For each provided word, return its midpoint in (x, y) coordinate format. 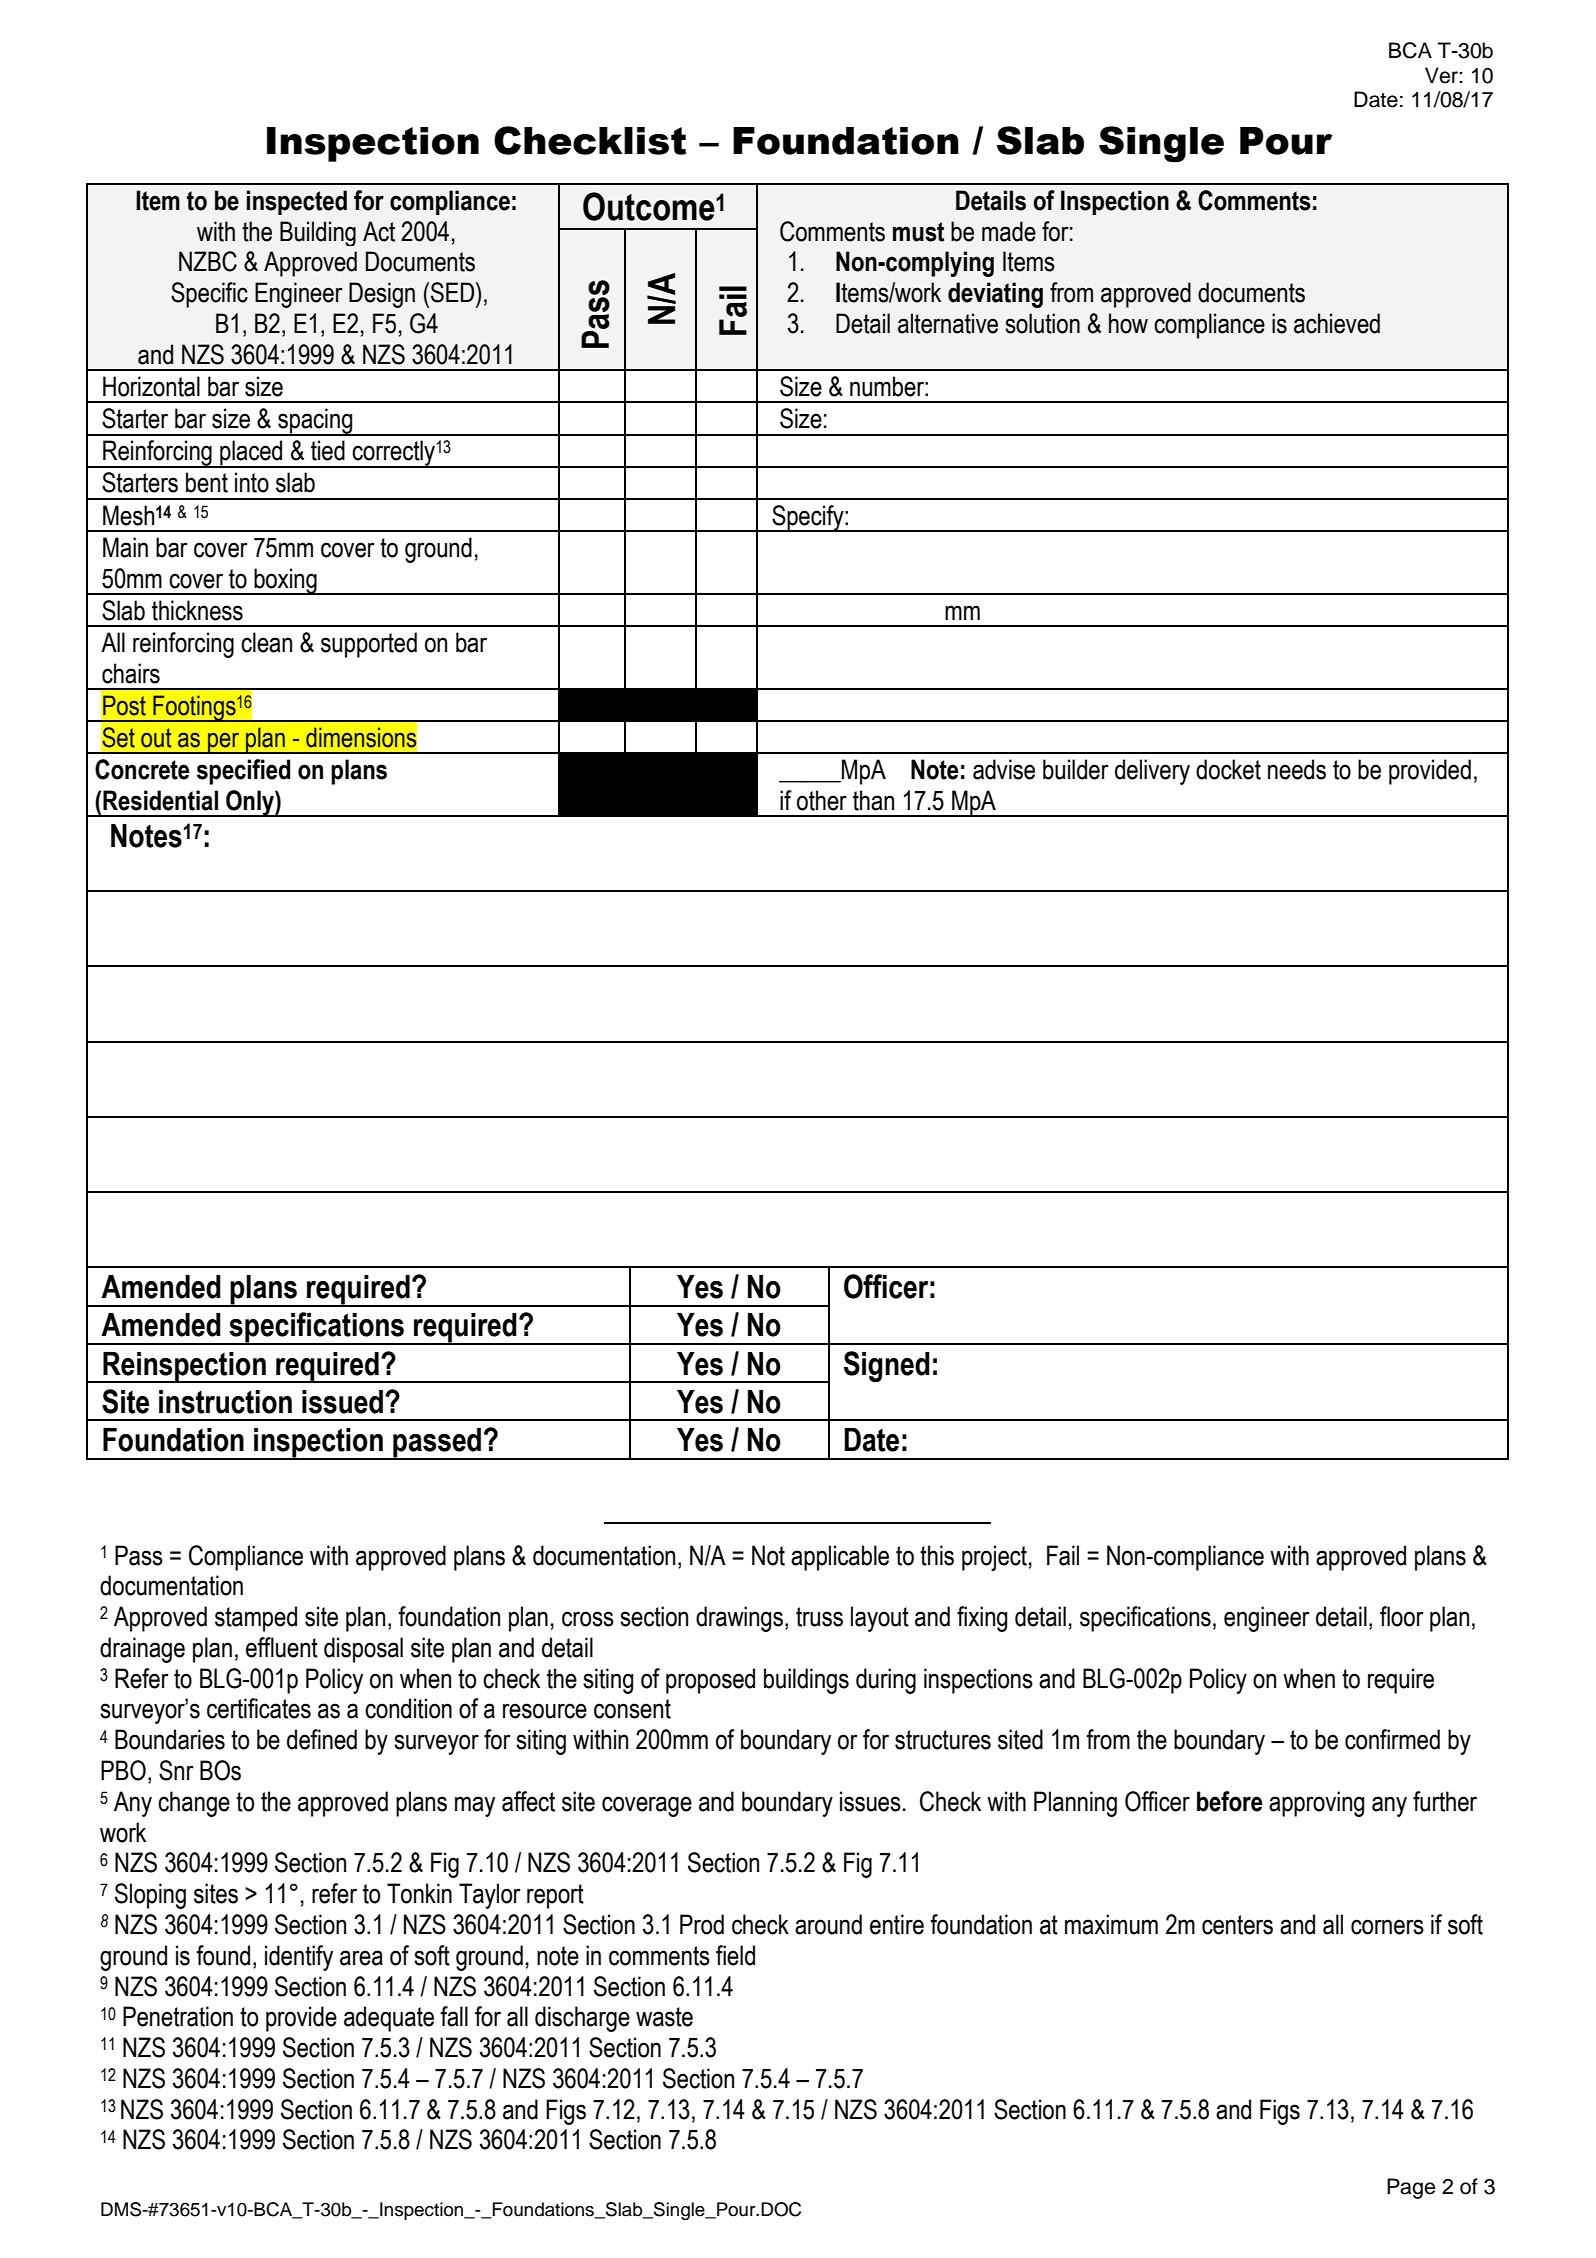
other (822, 800)
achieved (1337, 323)
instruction (225, 1402)
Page (1411, 2188)
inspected (297, 202)
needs (1297, 769)
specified (243, 772)
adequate (389, 2019)
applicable (840, 1558)
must (918, 232)
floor (1402, 1616)
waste (664, 2017)
